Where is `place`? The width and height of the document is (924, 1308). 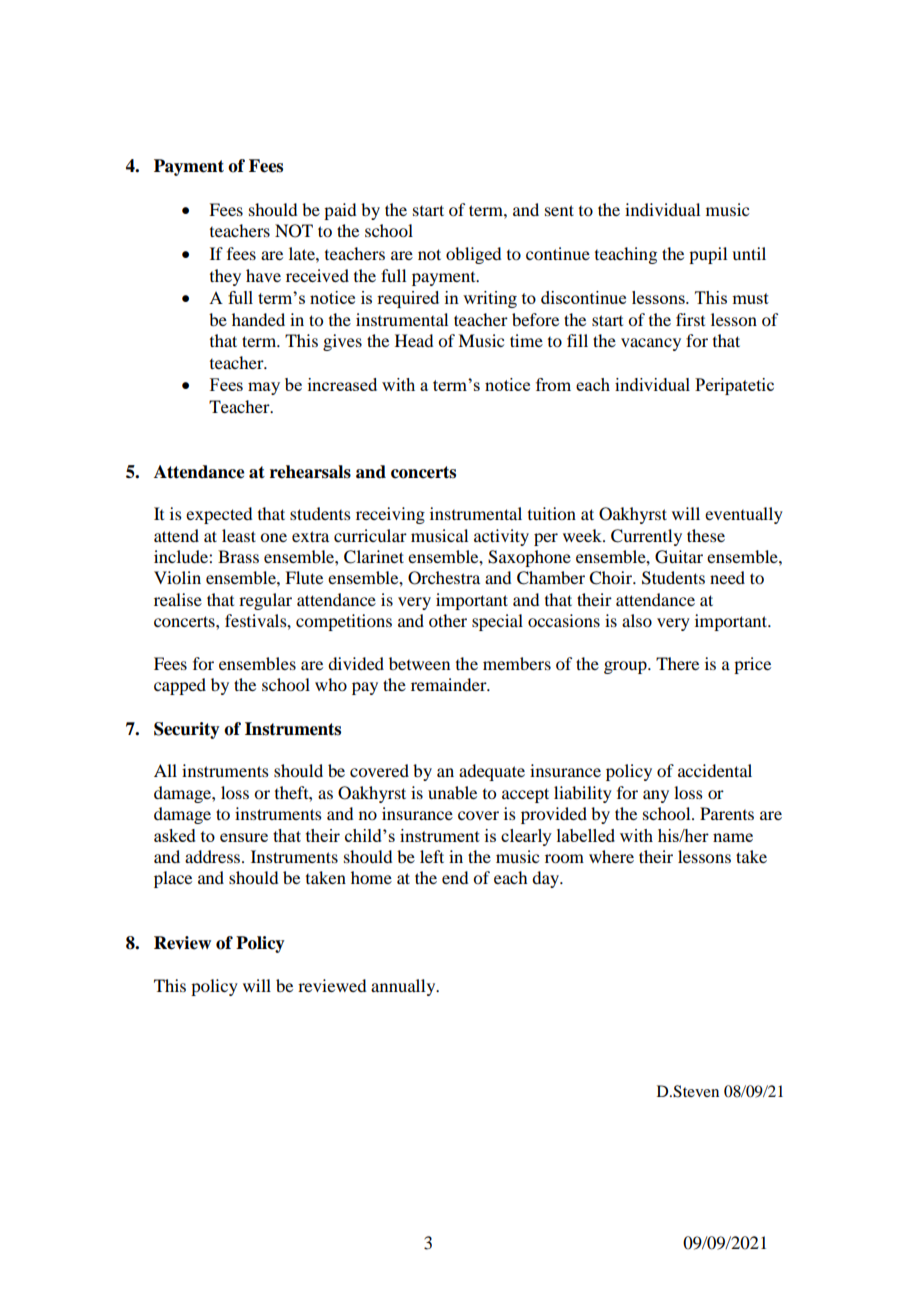
place is located at coordinates (173, 879).
